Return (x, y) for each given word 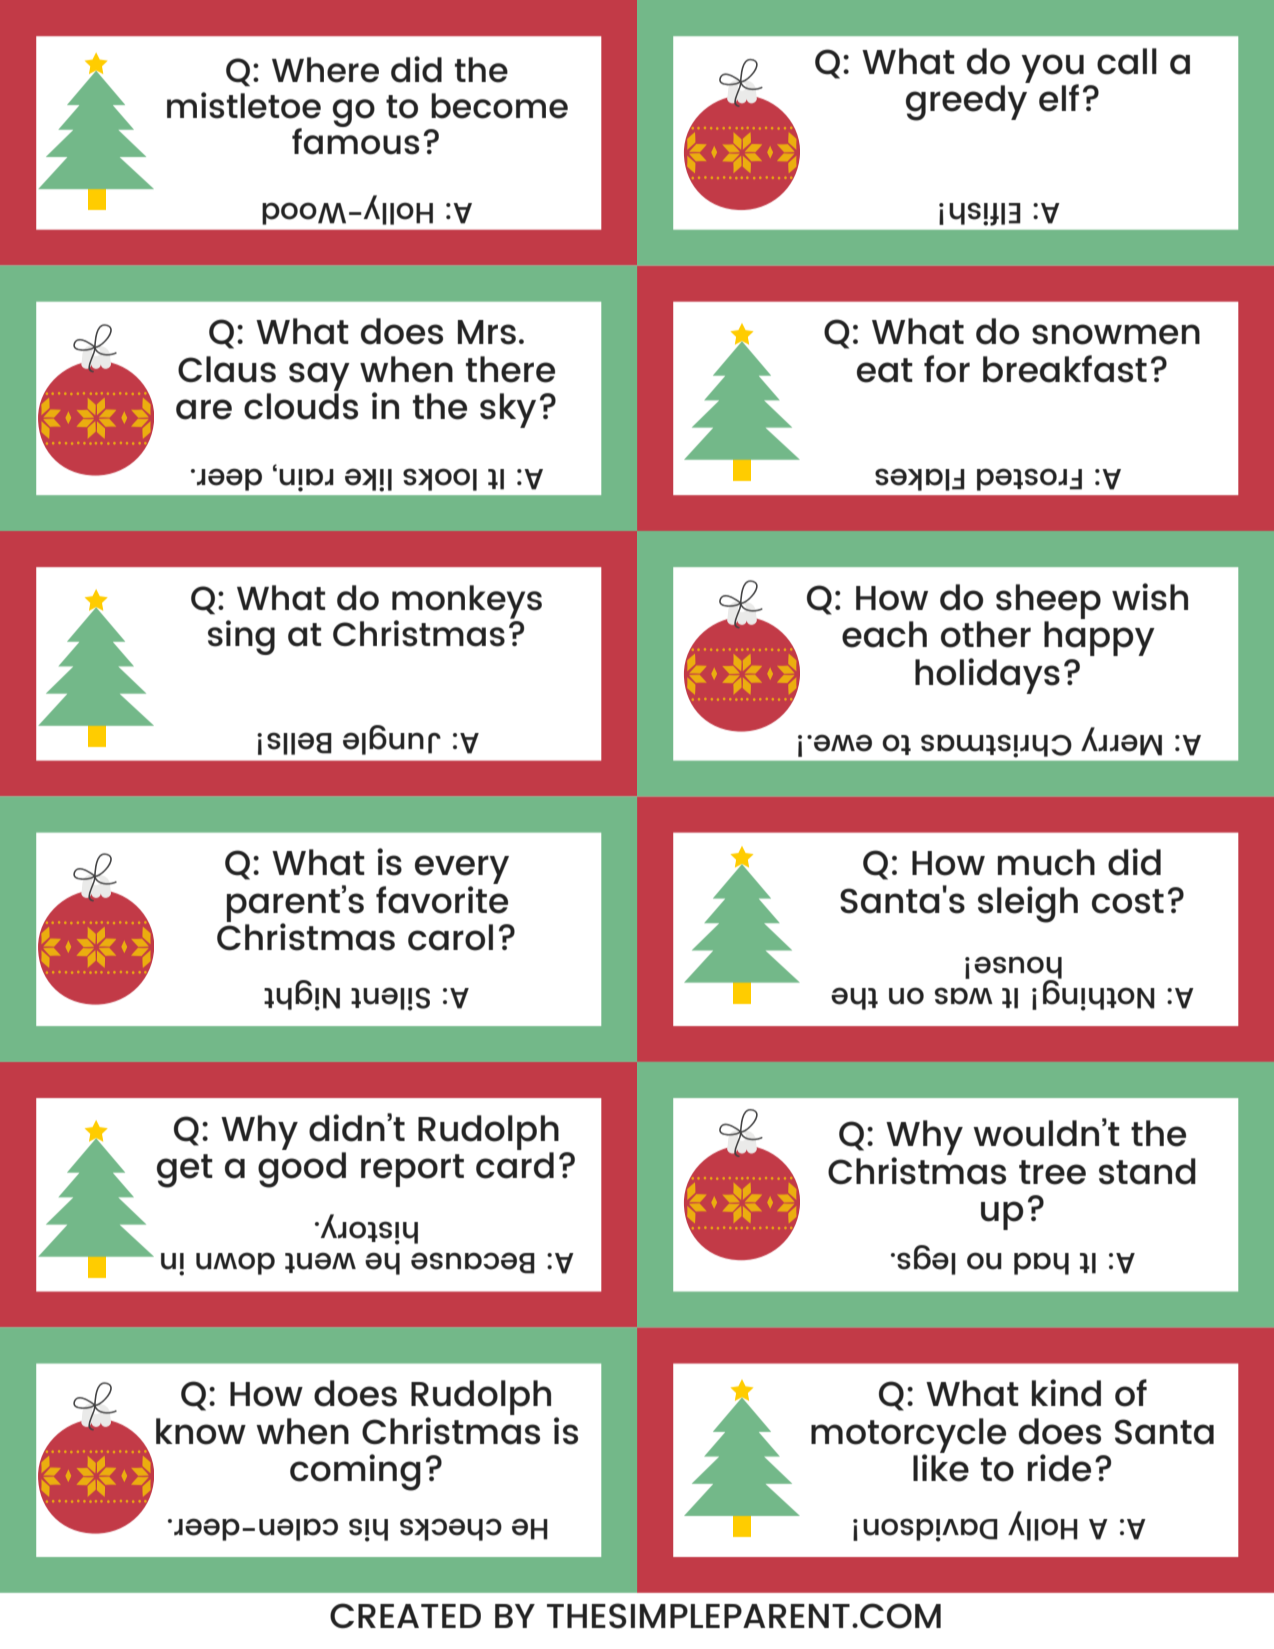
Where (325, 70)
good (302, 1170)
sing (241, 637)
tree (1052, 1172)
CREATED (405, 1615)
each (884, 634)
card (515, 1165)
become (499, 106)
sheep (1048, 601)
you (1052, 69)
